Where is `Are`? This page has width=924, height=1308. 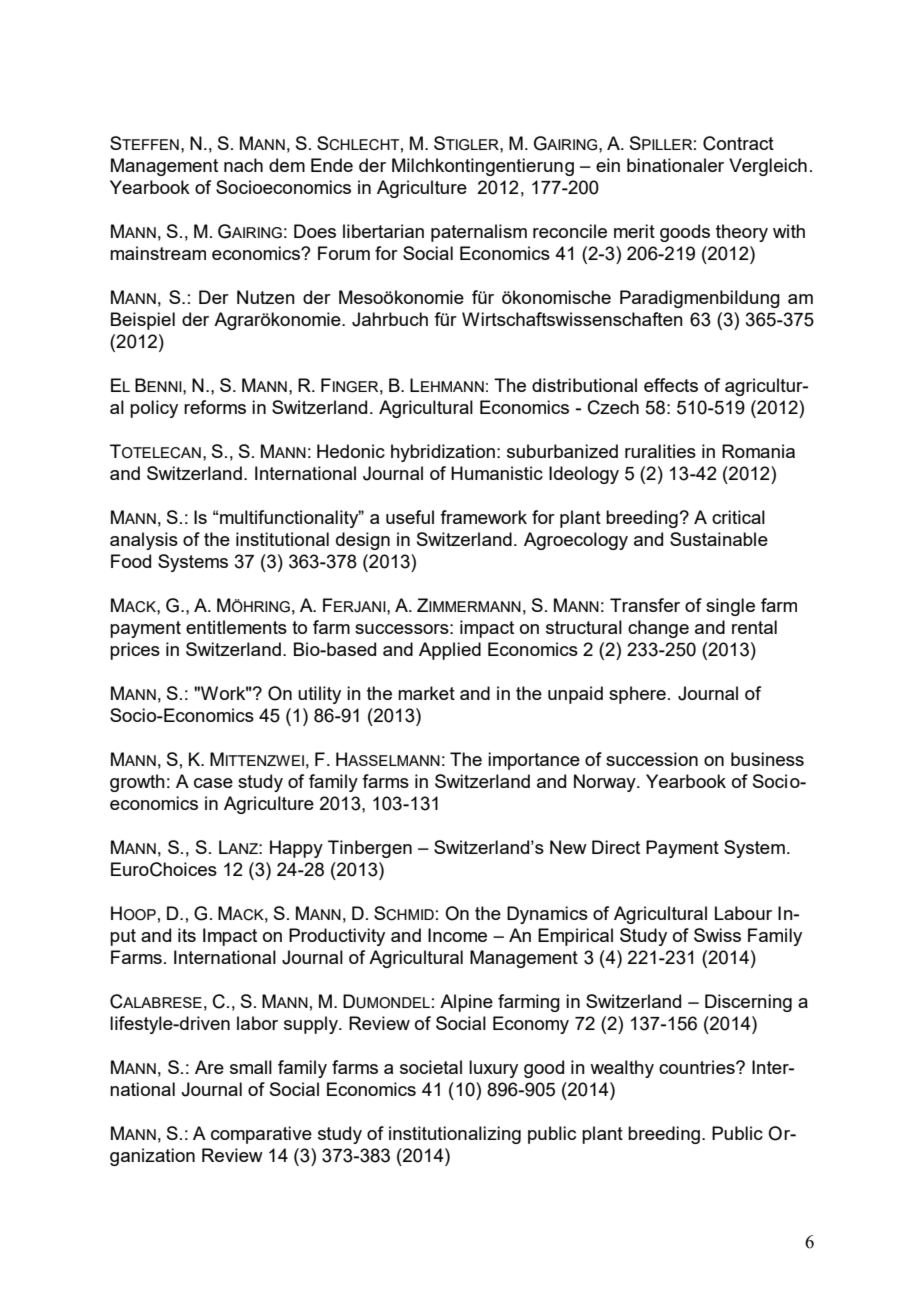 Are is located at coordinates (209, 1067).
